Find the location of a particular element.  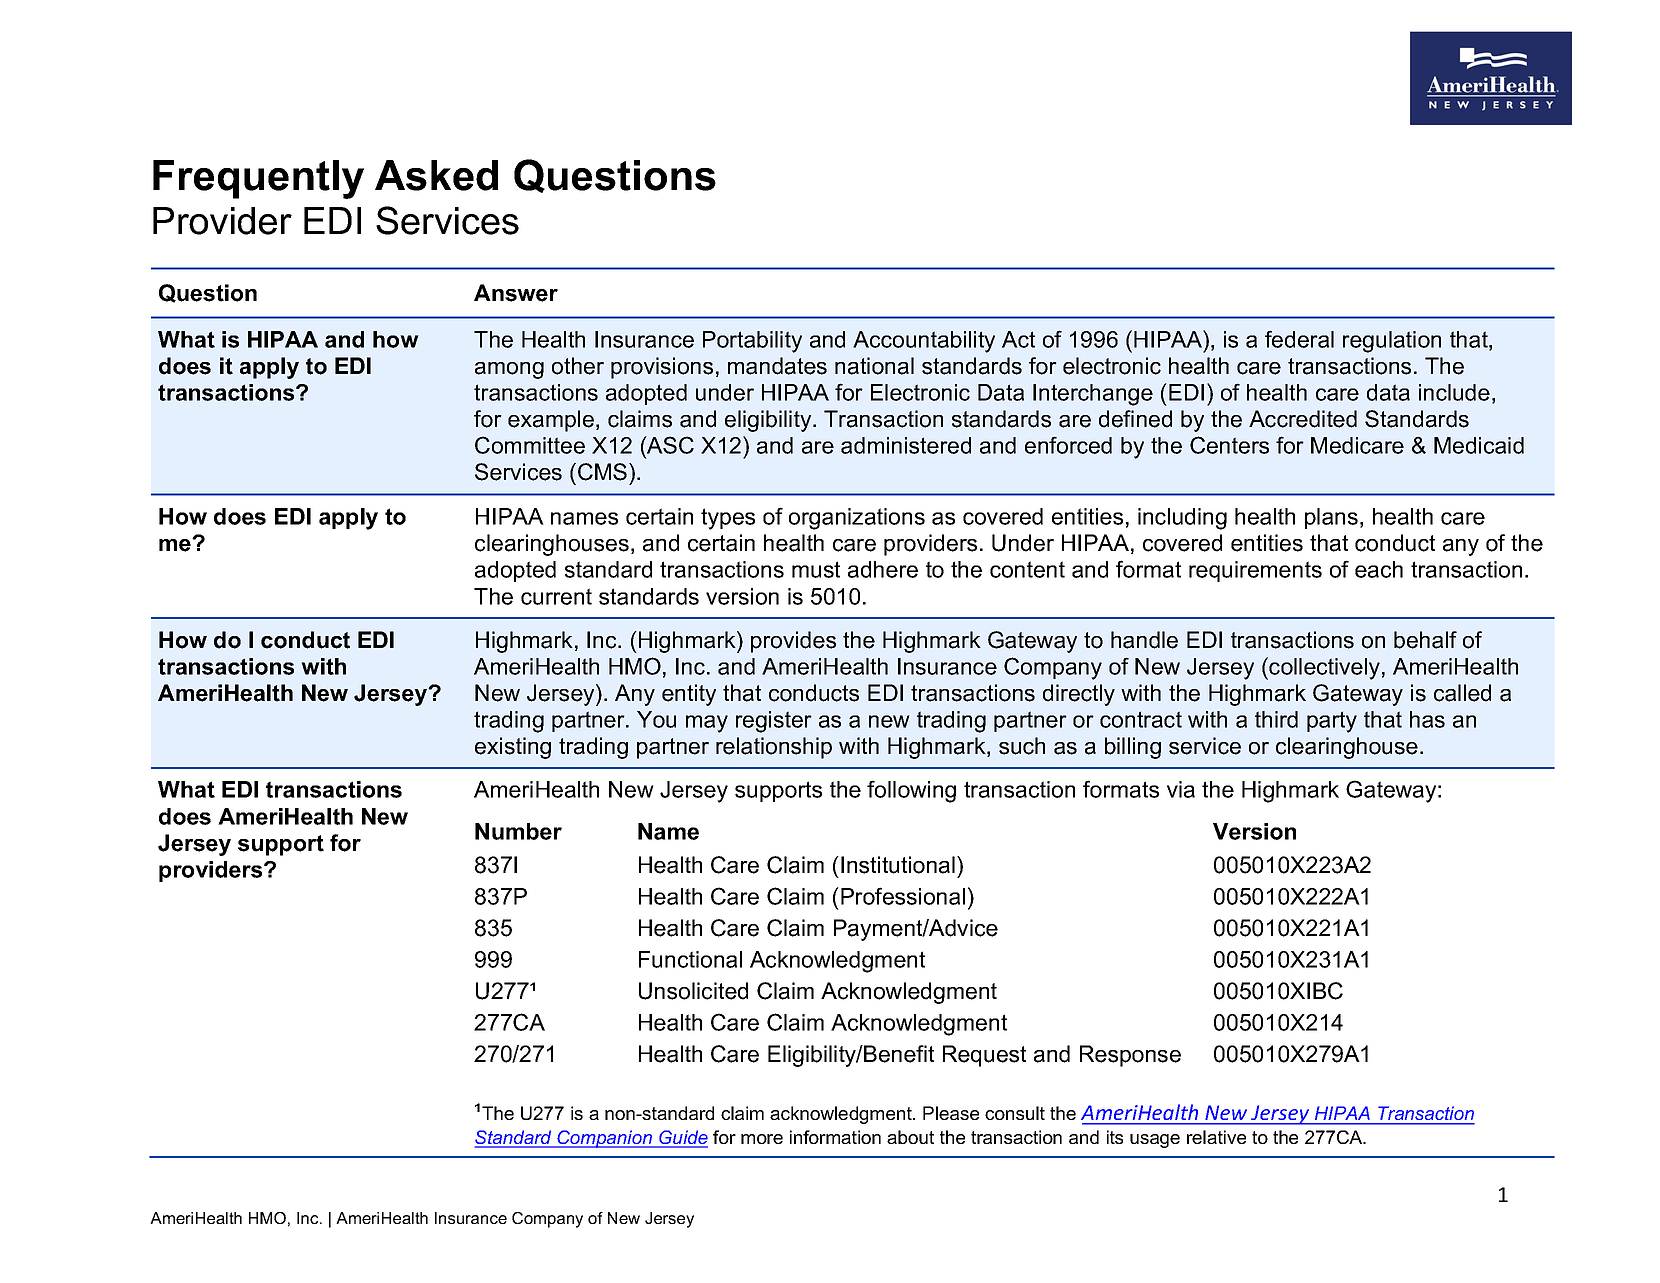

Committee is located at coordinates (530, 445).
